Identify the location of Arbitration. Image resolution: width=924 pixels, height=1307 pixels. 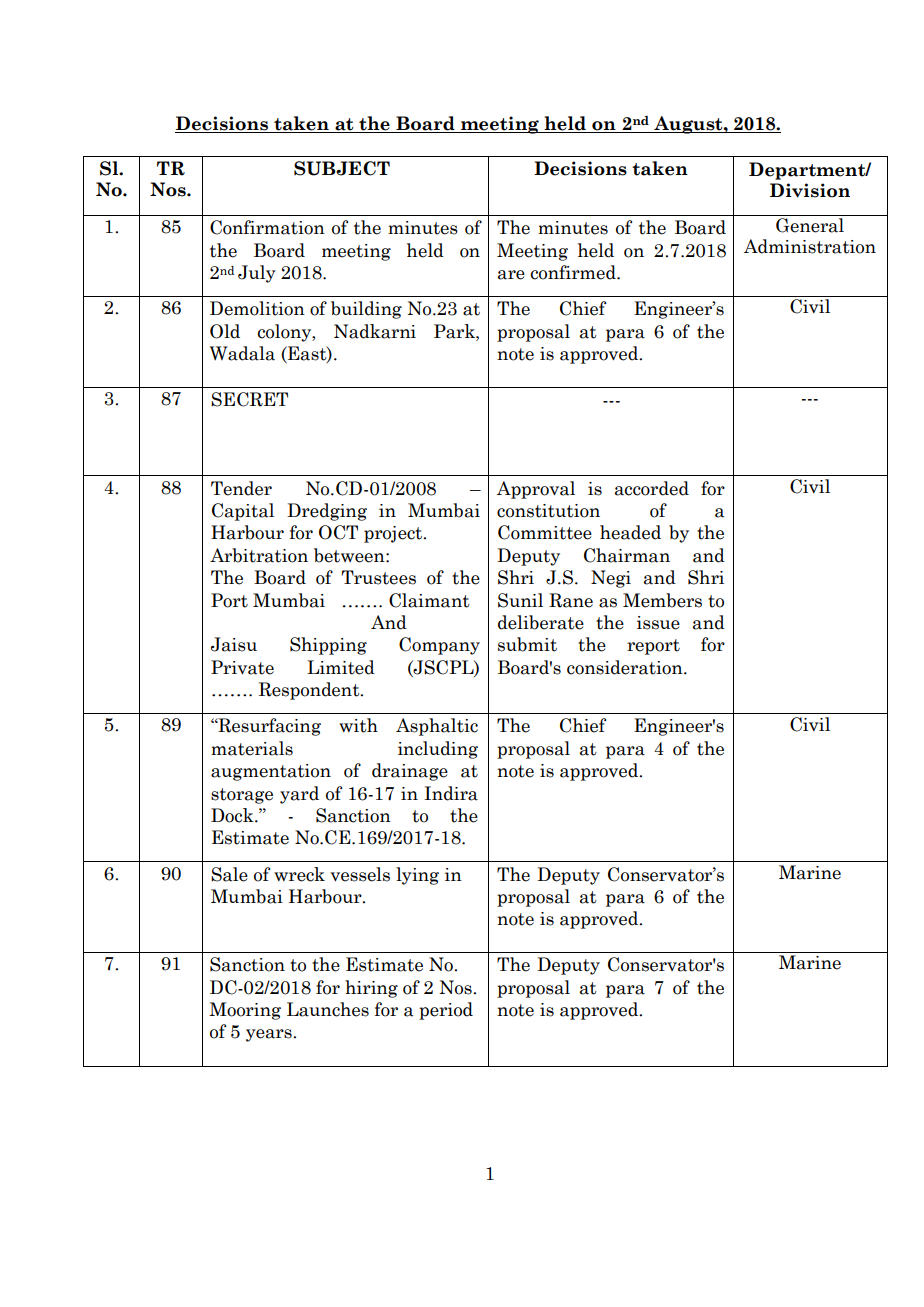
(259, 555).
